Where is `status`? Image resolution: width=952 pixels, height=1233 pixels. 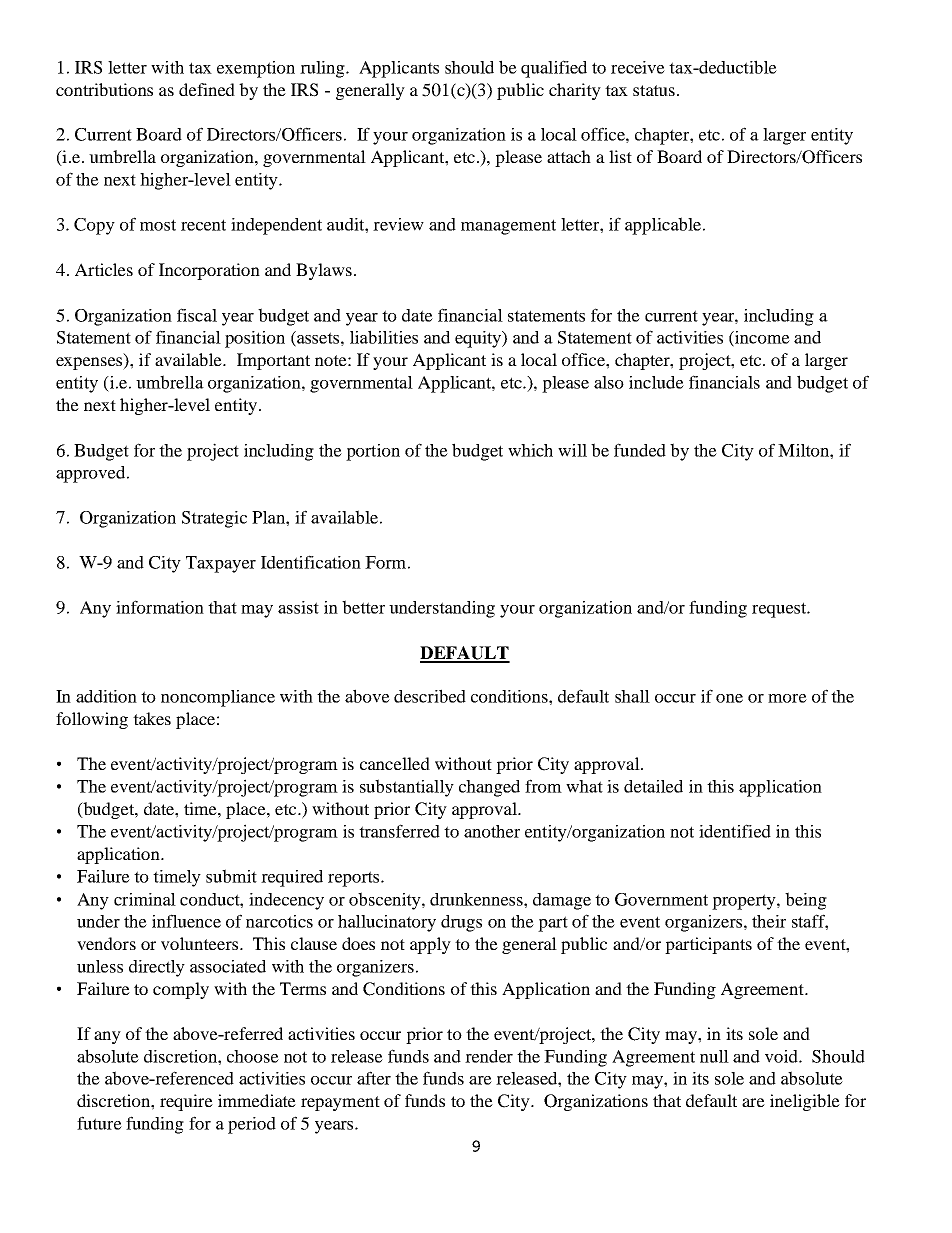
status is located at coordinates (654, 90).
